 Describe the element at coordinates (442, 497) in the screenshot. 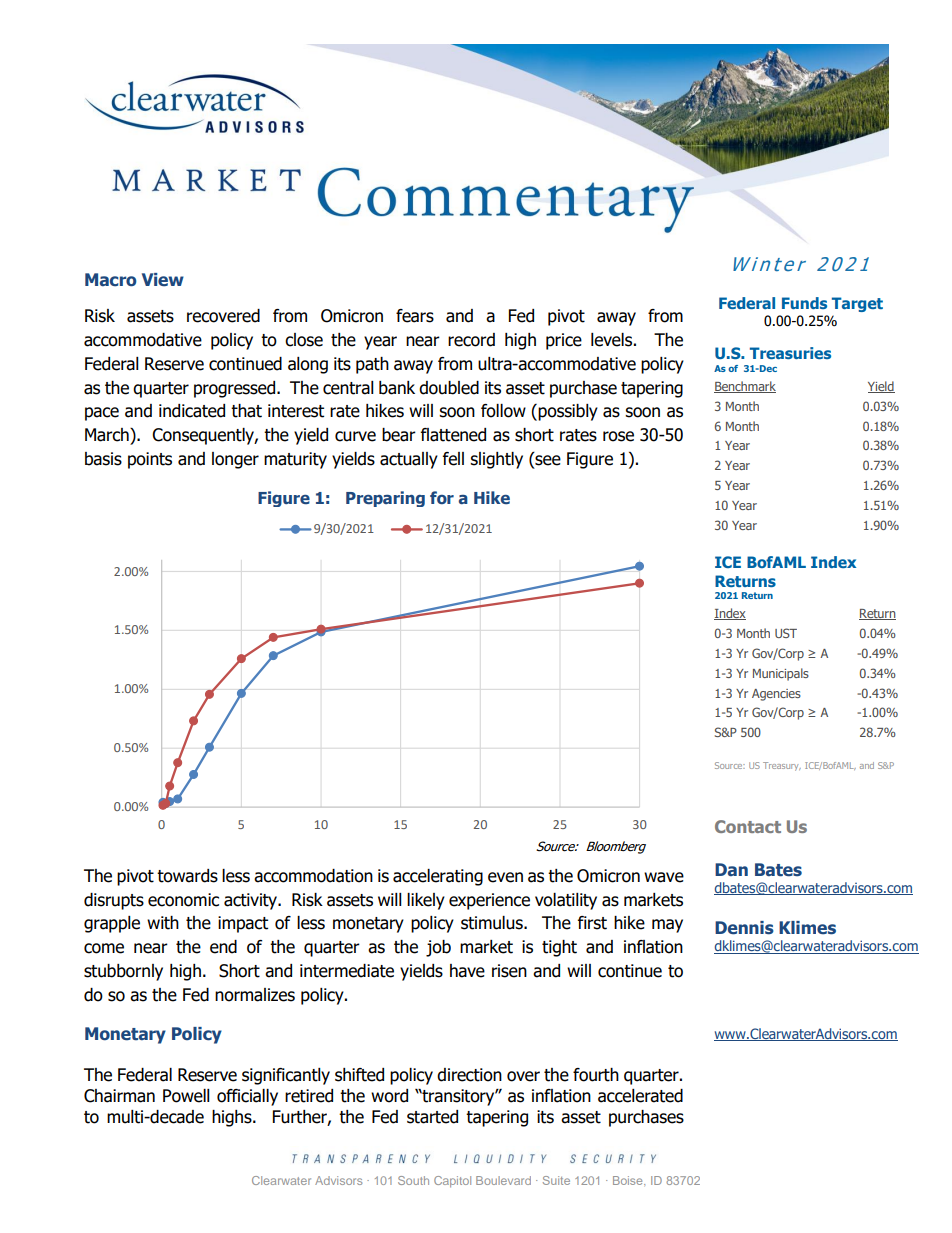

I see `for` at that location.
